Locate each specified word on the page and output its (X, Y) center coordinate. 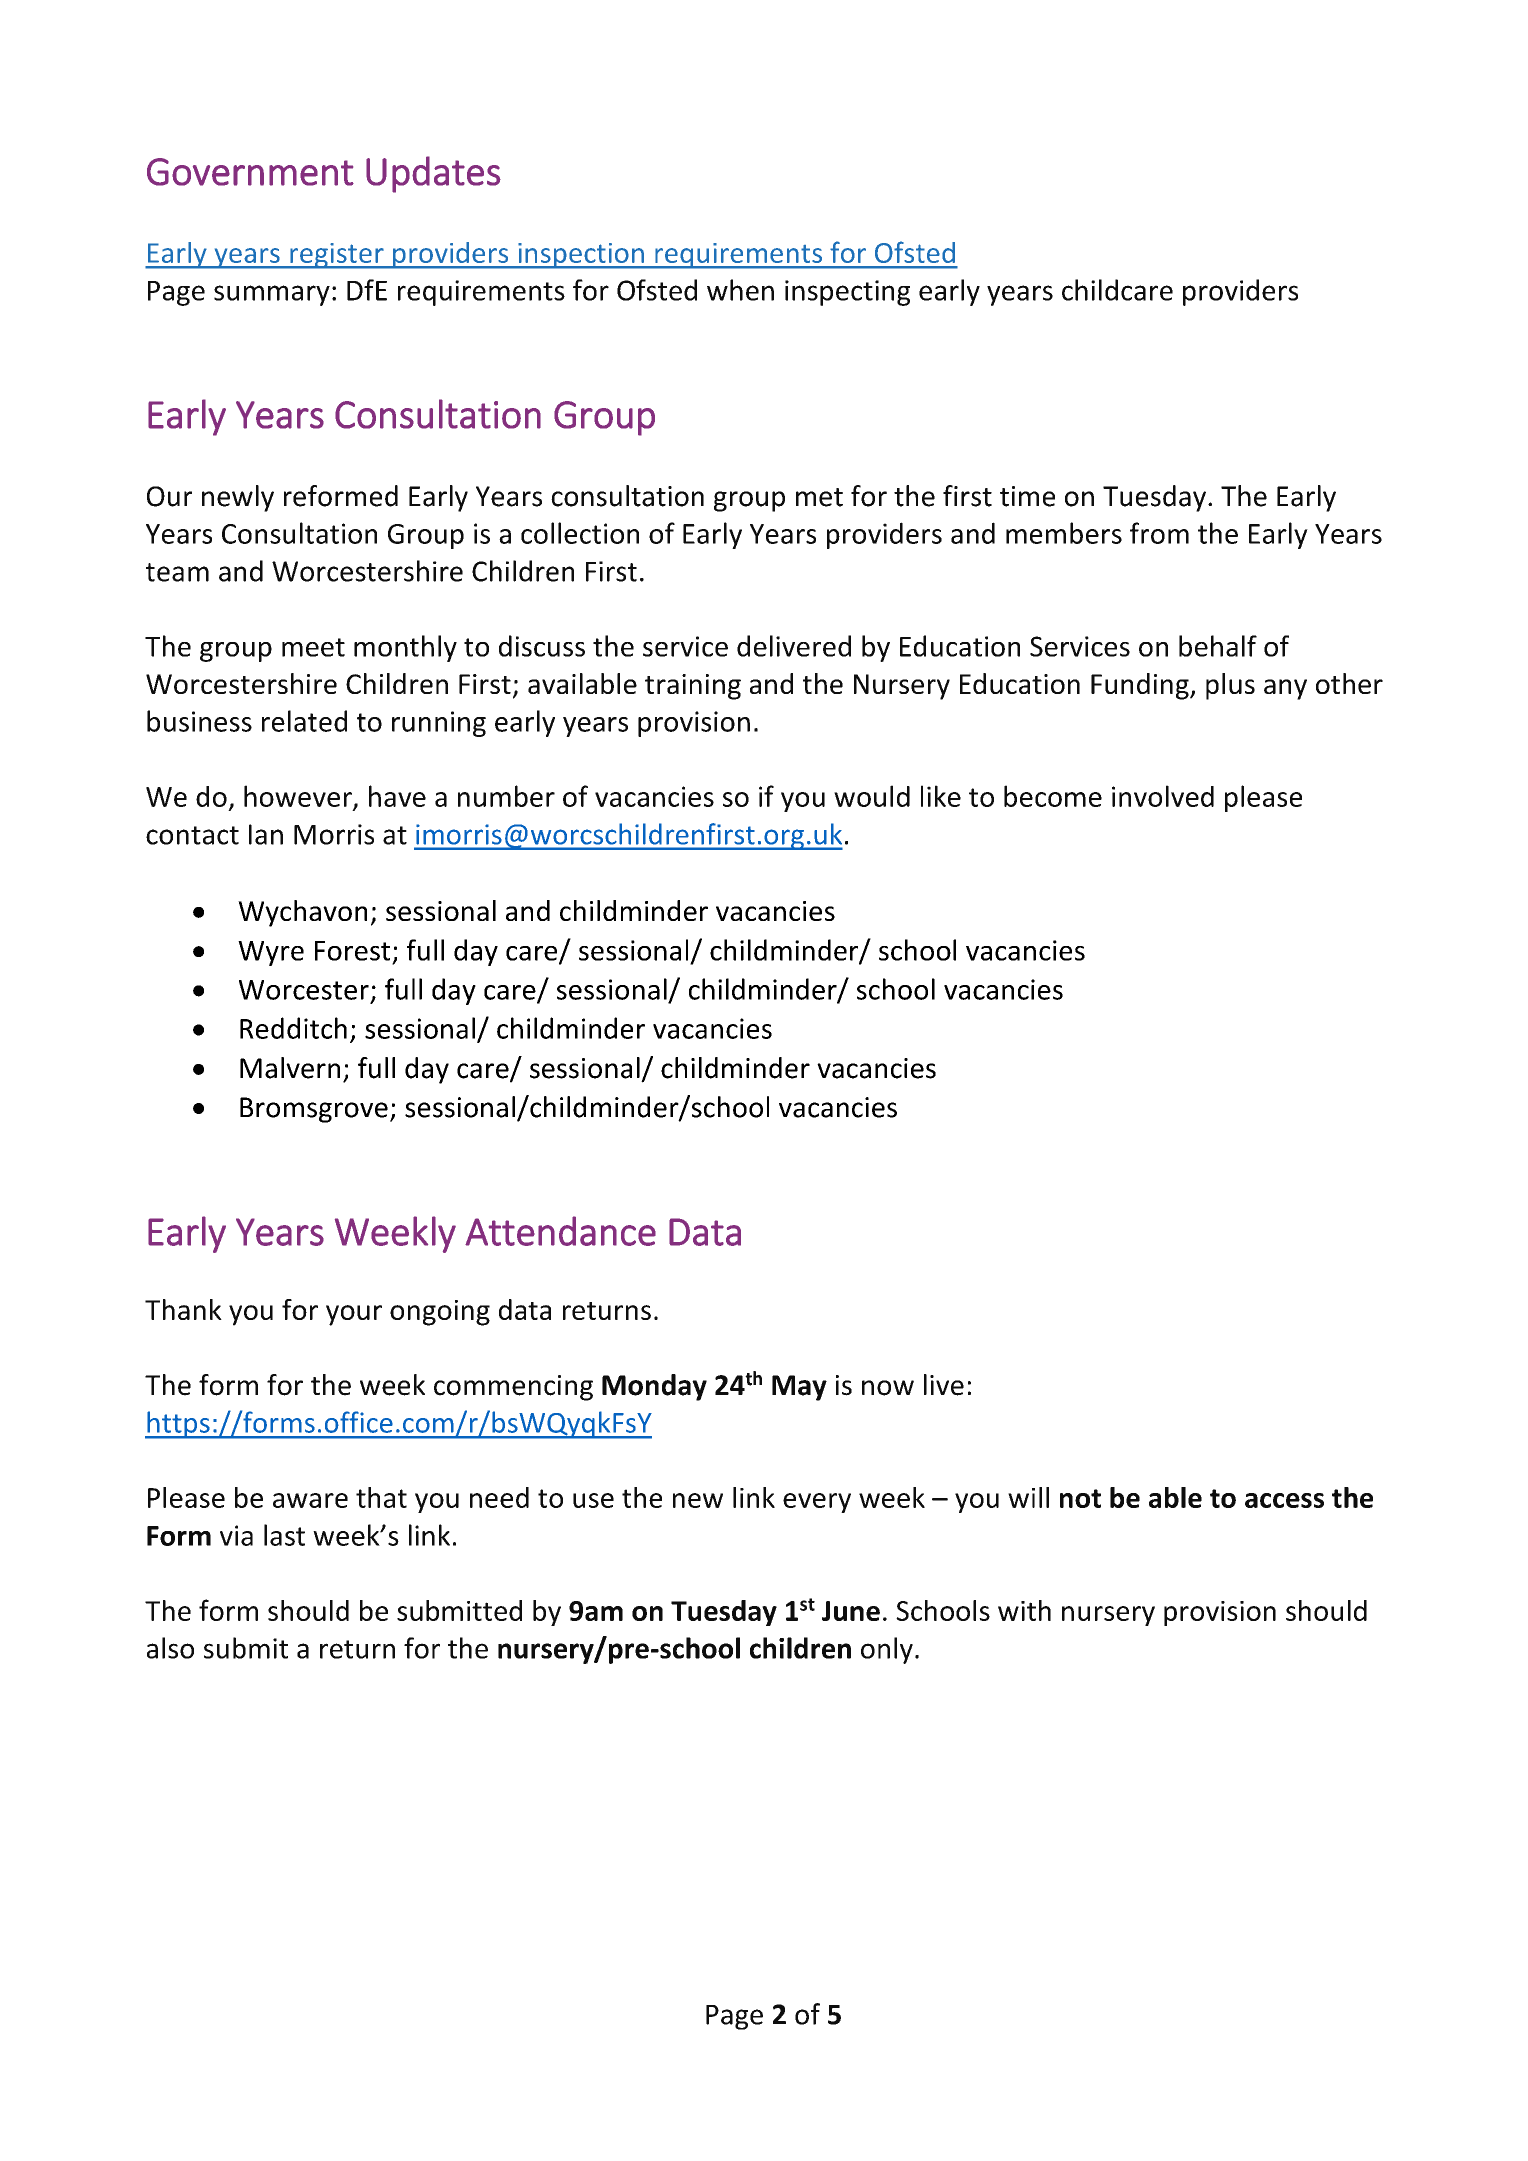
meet (313, 647)
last (284, 1535)
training (693, 687)
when (740, 290)
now (888, 1388)
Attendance (560, 1231)
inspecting (847, 293)
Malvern (290, 1068)
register (337, 256)
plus (1230, 686)
